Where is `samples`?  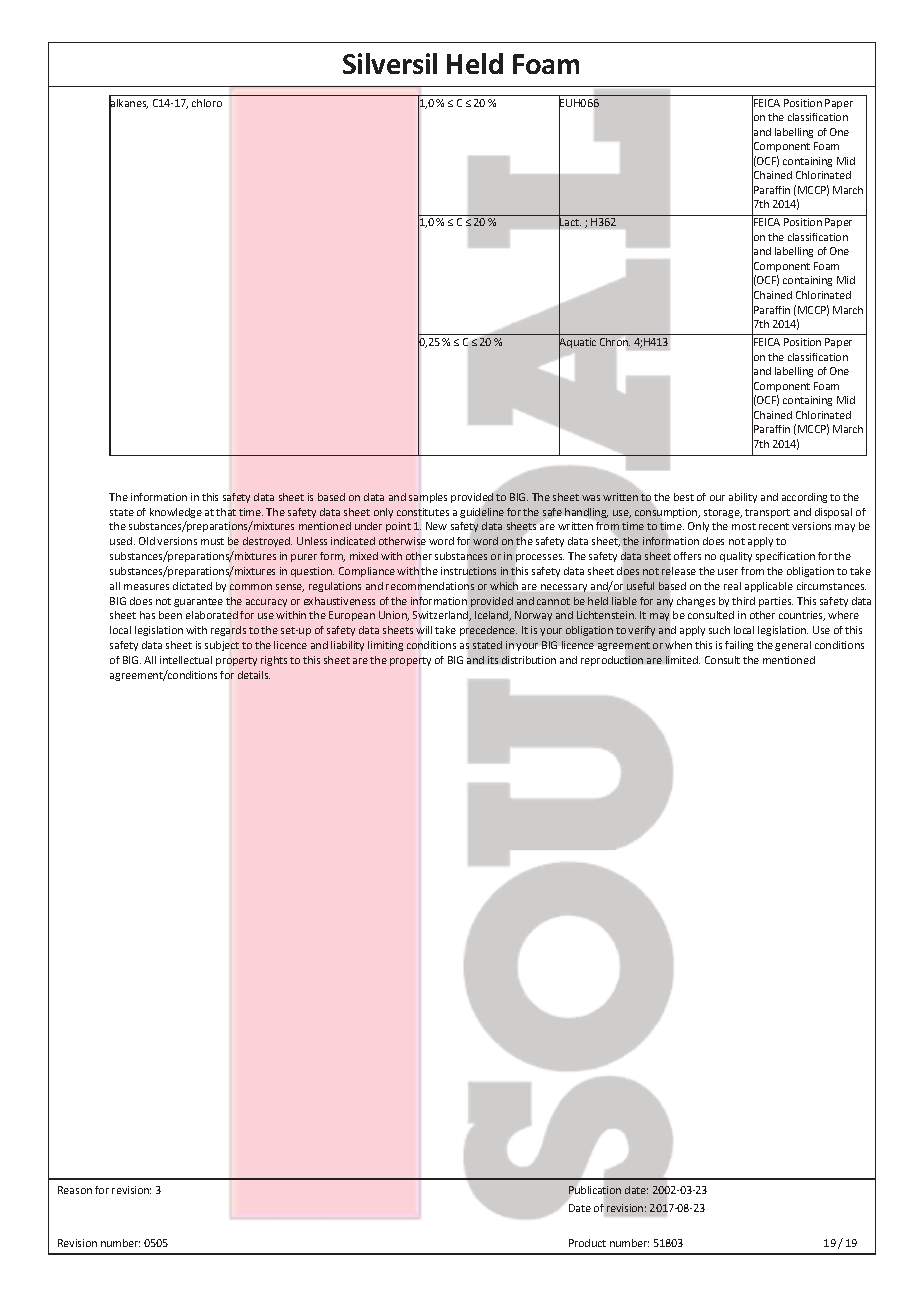 samples is located at coordinates (428, 498).
